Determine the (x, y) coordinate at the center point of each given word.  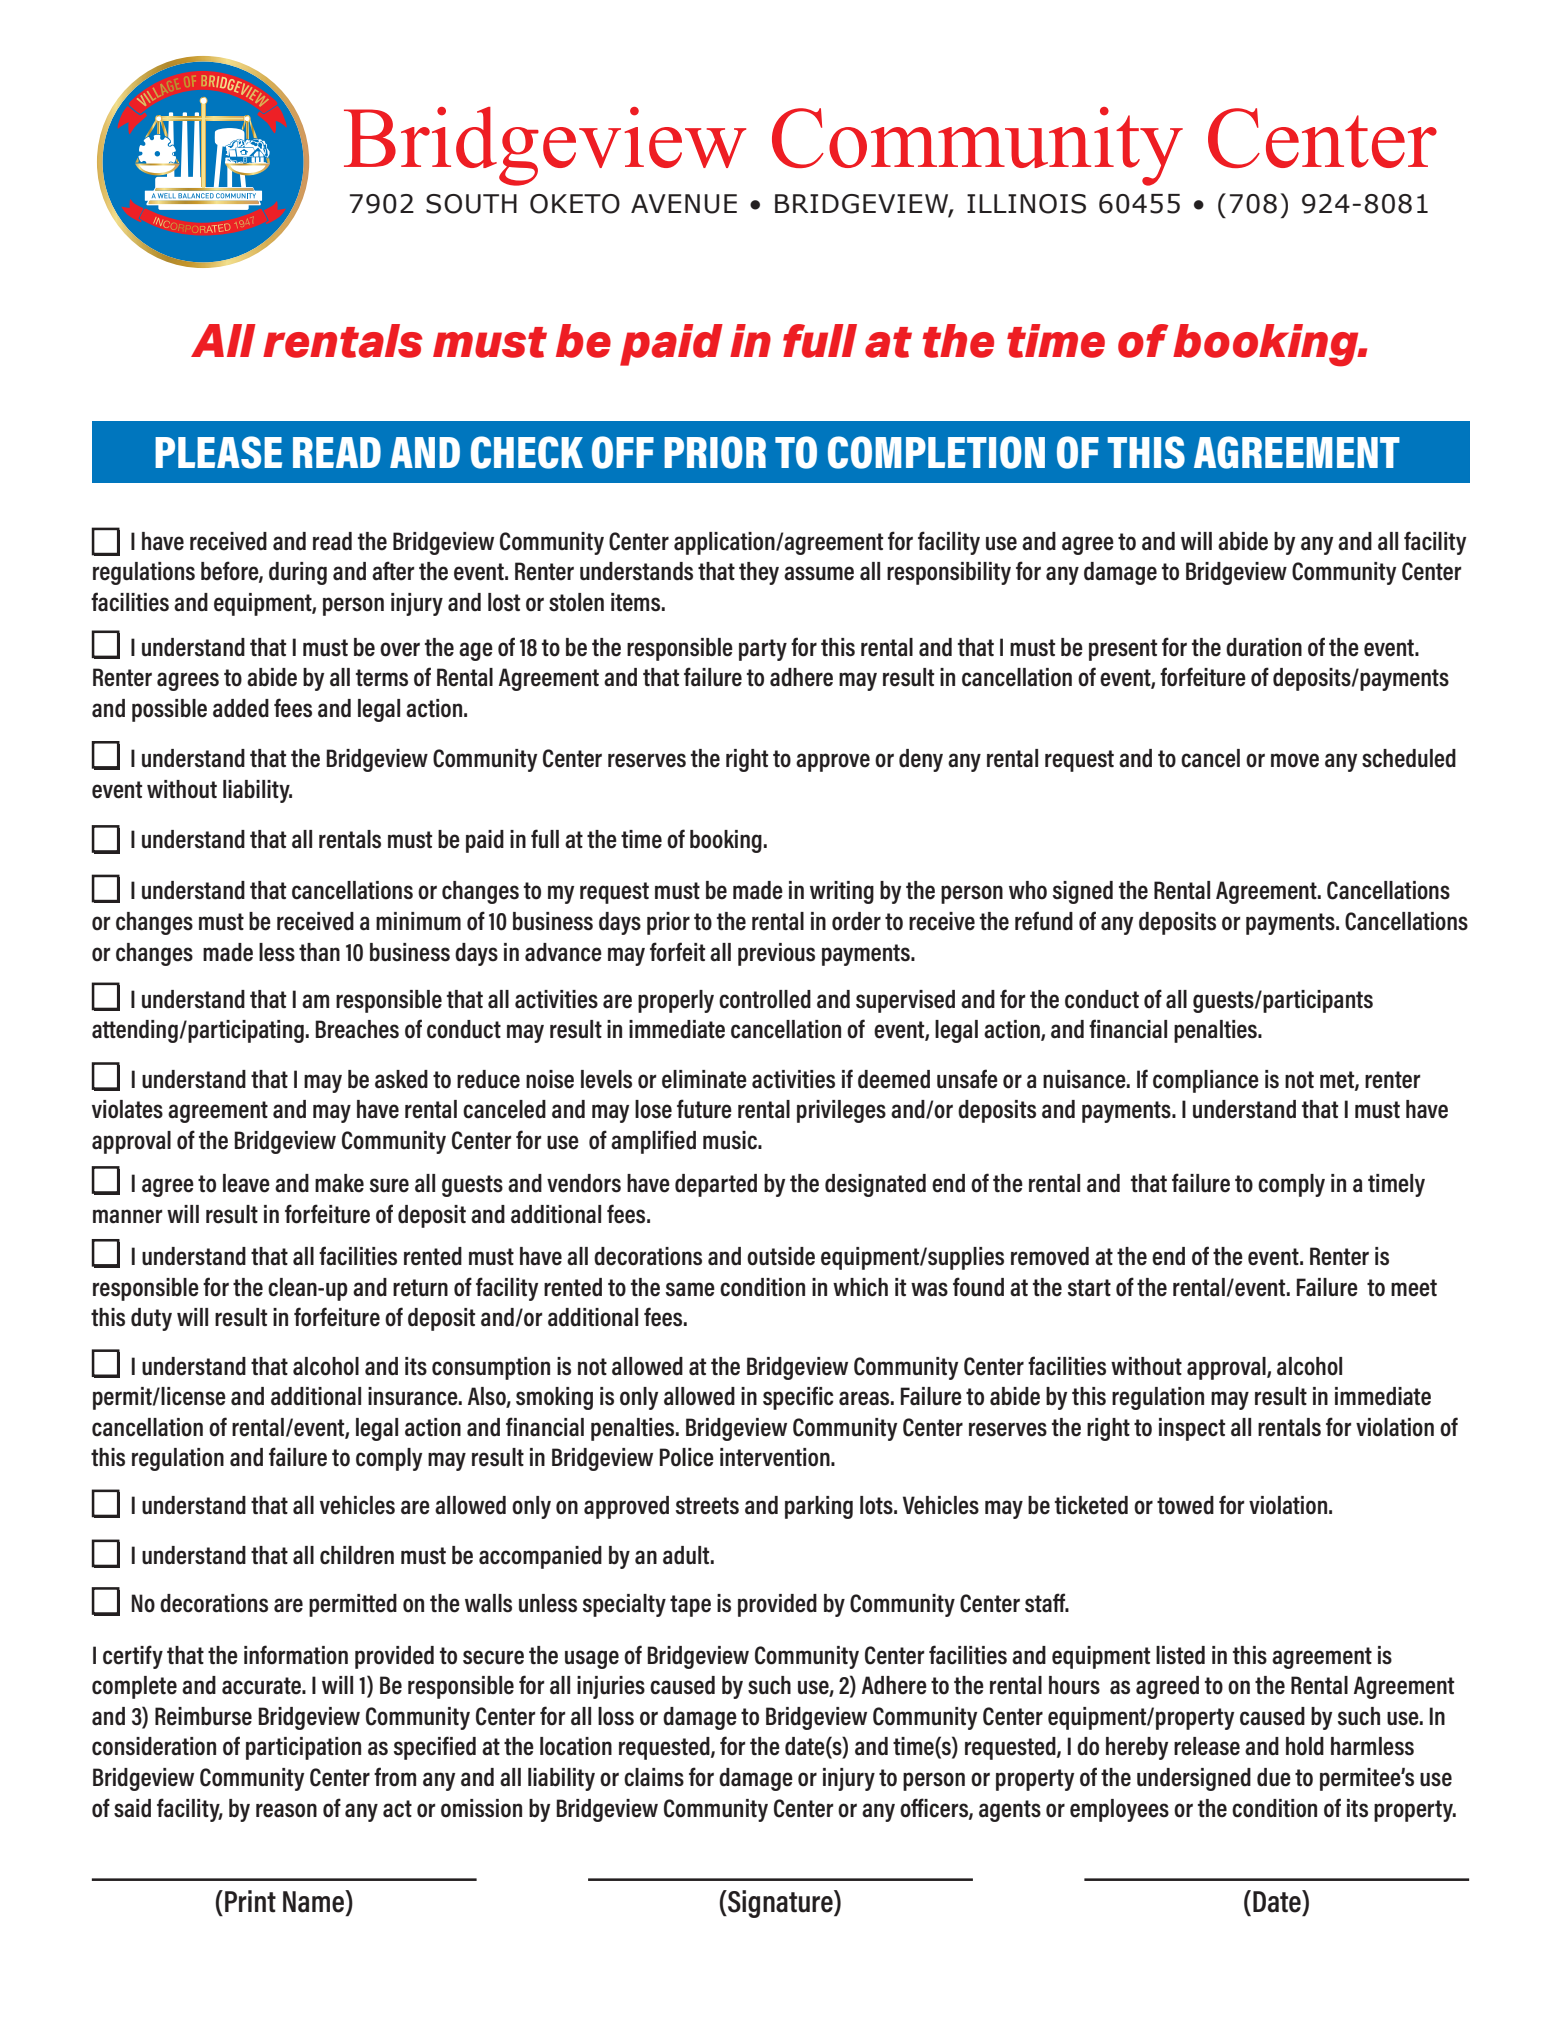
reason (286, 1810)
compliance (1206, 1081)
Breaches (357, 1029)
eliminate (704, 1079)
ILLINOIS (1026, 204)
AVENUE (684, 204)
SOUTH (471, 204)
